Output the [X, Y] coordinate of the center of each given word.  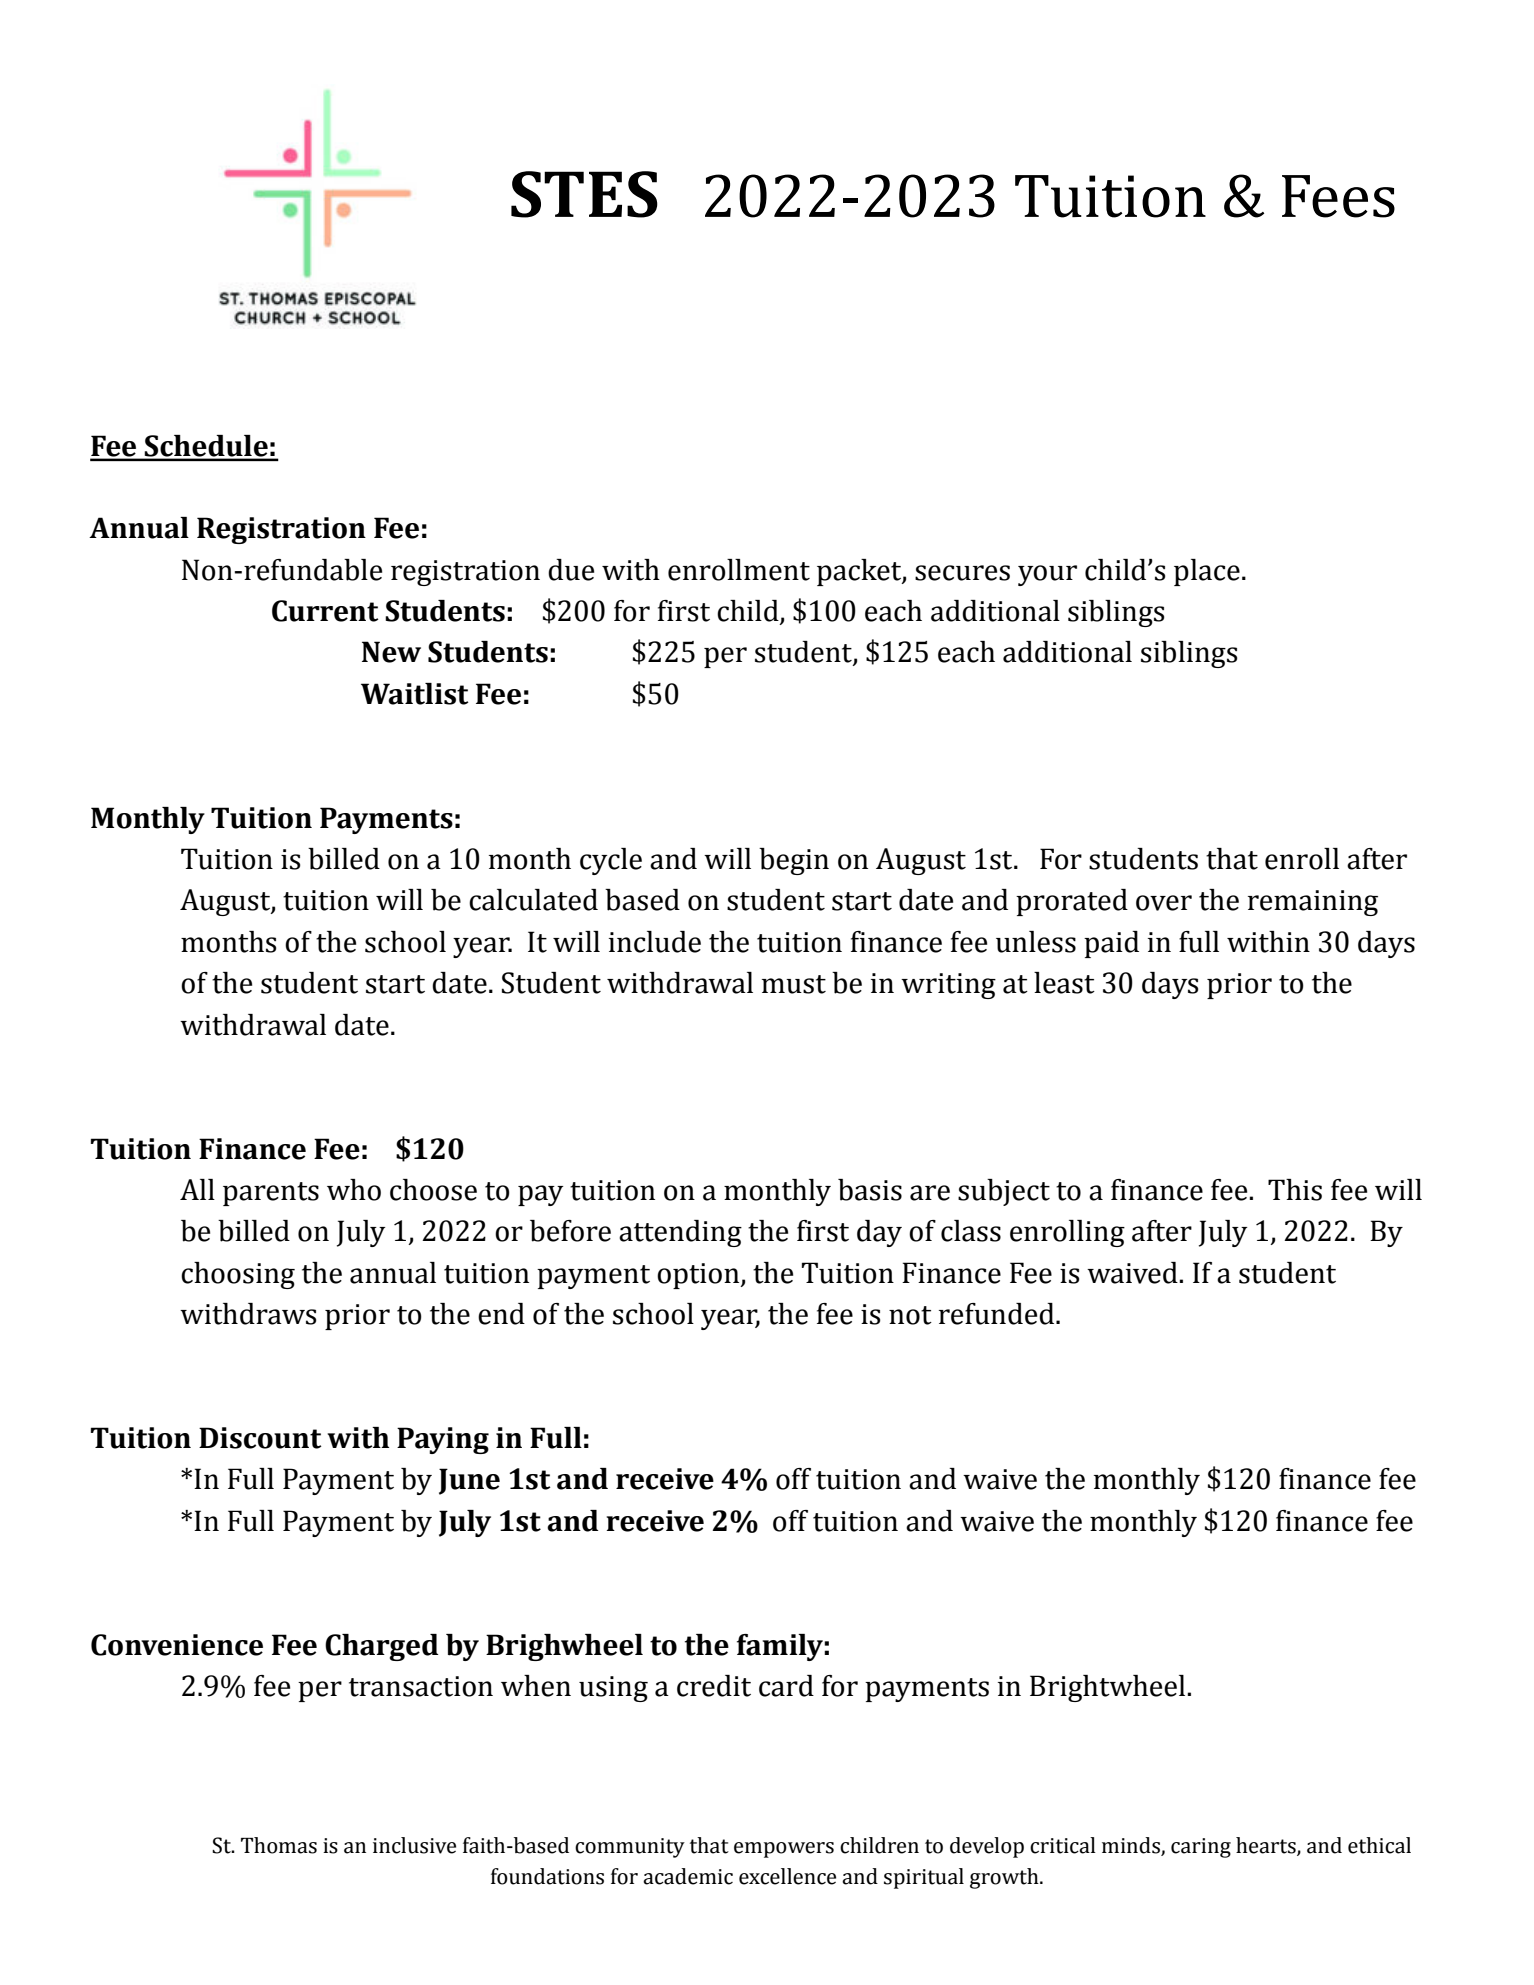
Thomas [279, 1845]
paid [1111, 944]
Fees [1338, 196]
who [354, 1190]
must [794, 984]
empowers [784, 1850]
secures [962, 573]
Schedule [206, 446]
